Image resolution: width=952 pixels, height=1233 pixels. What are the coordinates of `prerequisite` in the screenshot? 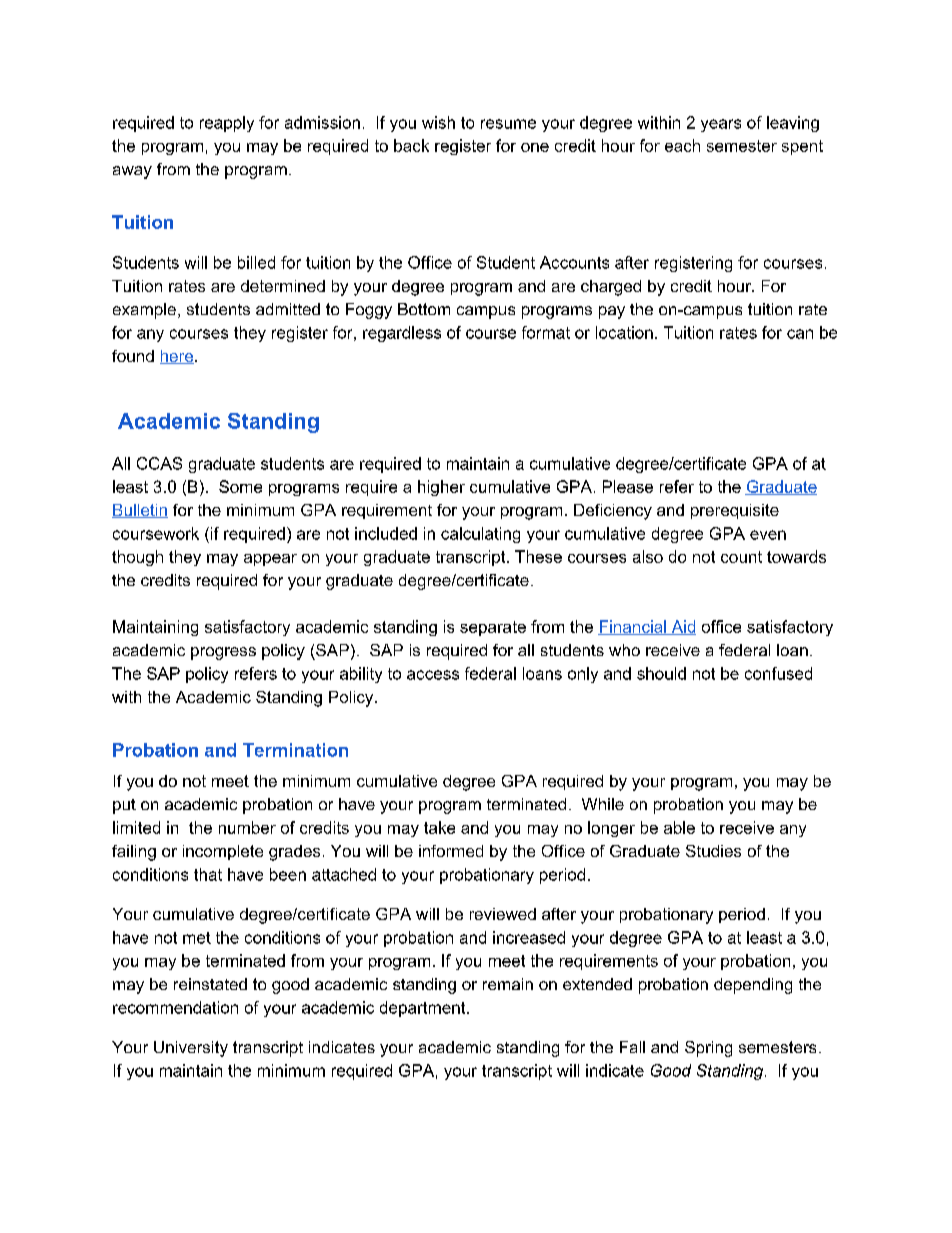 It's located at (735, 511).
